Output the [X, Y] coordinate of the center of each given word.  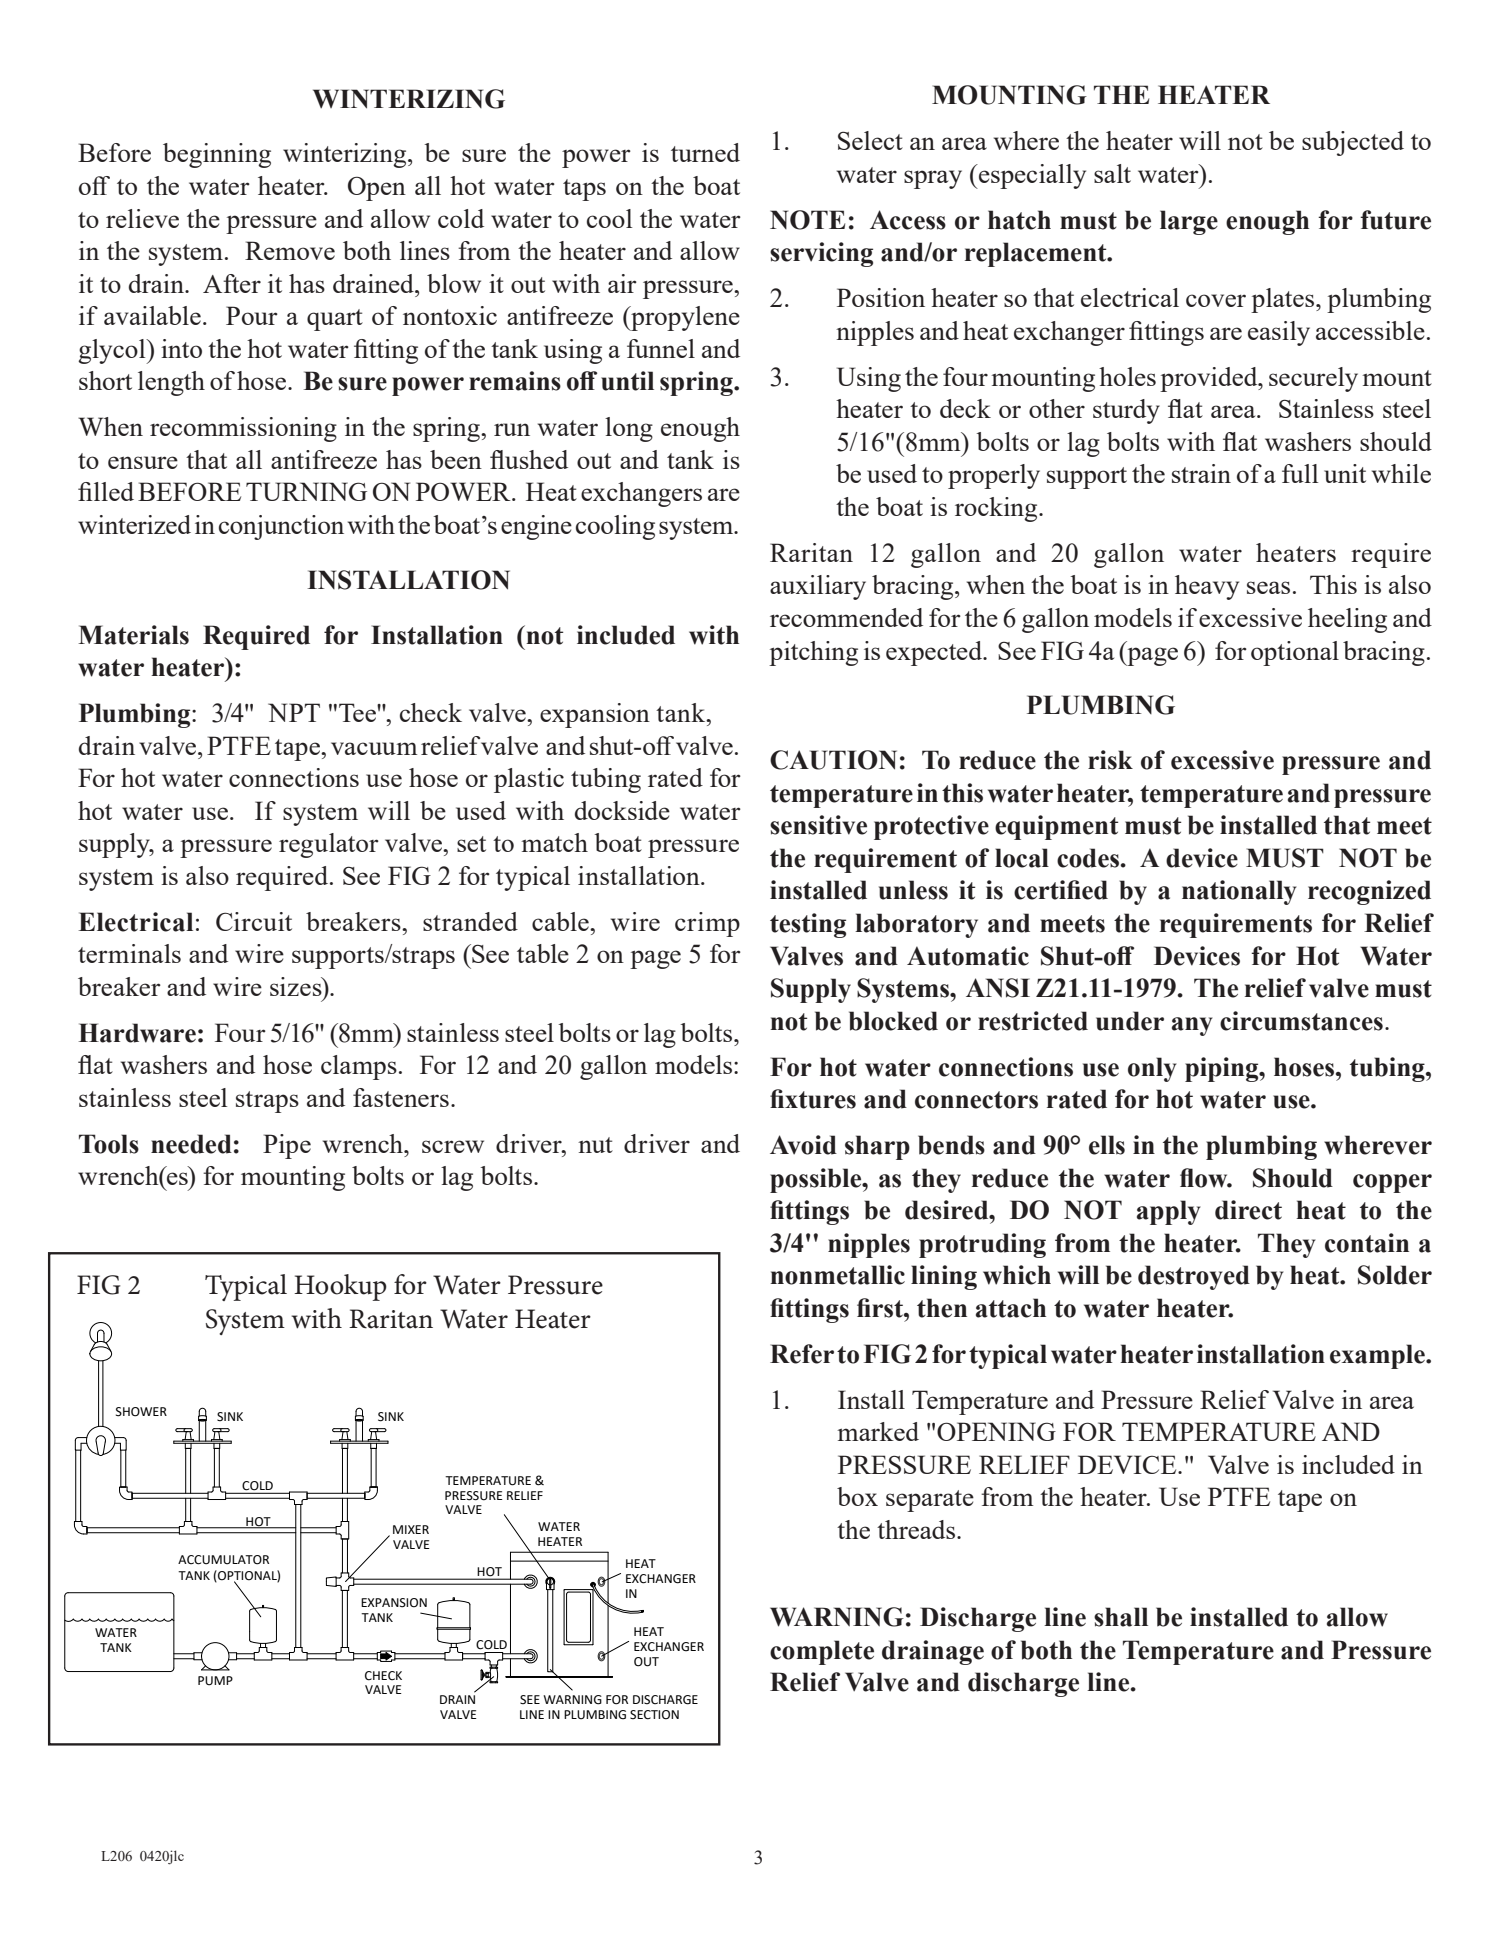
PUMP [215, 1681]
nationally [1239, 892]
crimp [707, 924]
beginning [217, 155]
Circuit [254, 921]
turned [705, 152]
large [1189, 222]
